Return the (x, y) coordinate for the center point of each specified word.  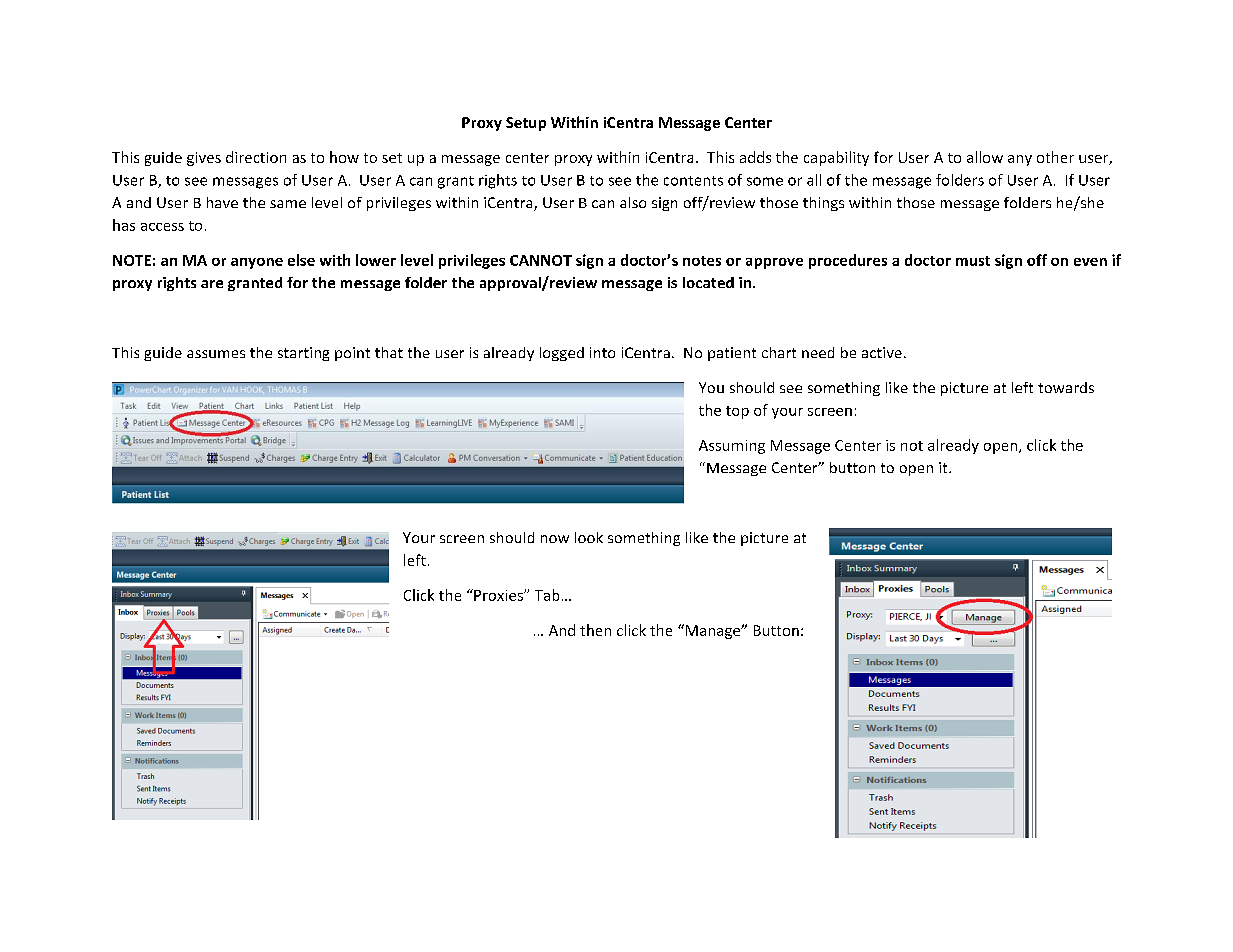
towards (1066, 387)
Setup (526, 124)
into (602, 352)
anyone (257, 263)
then (595, 630)
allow (985, 157)
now (555, 539)
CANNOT (541, 260)
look (589, 537)
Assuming (732, 447)
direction (256, 157)
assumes (216, 354)
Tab (547, 595)
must (973, 261)
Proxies (498, 595)
